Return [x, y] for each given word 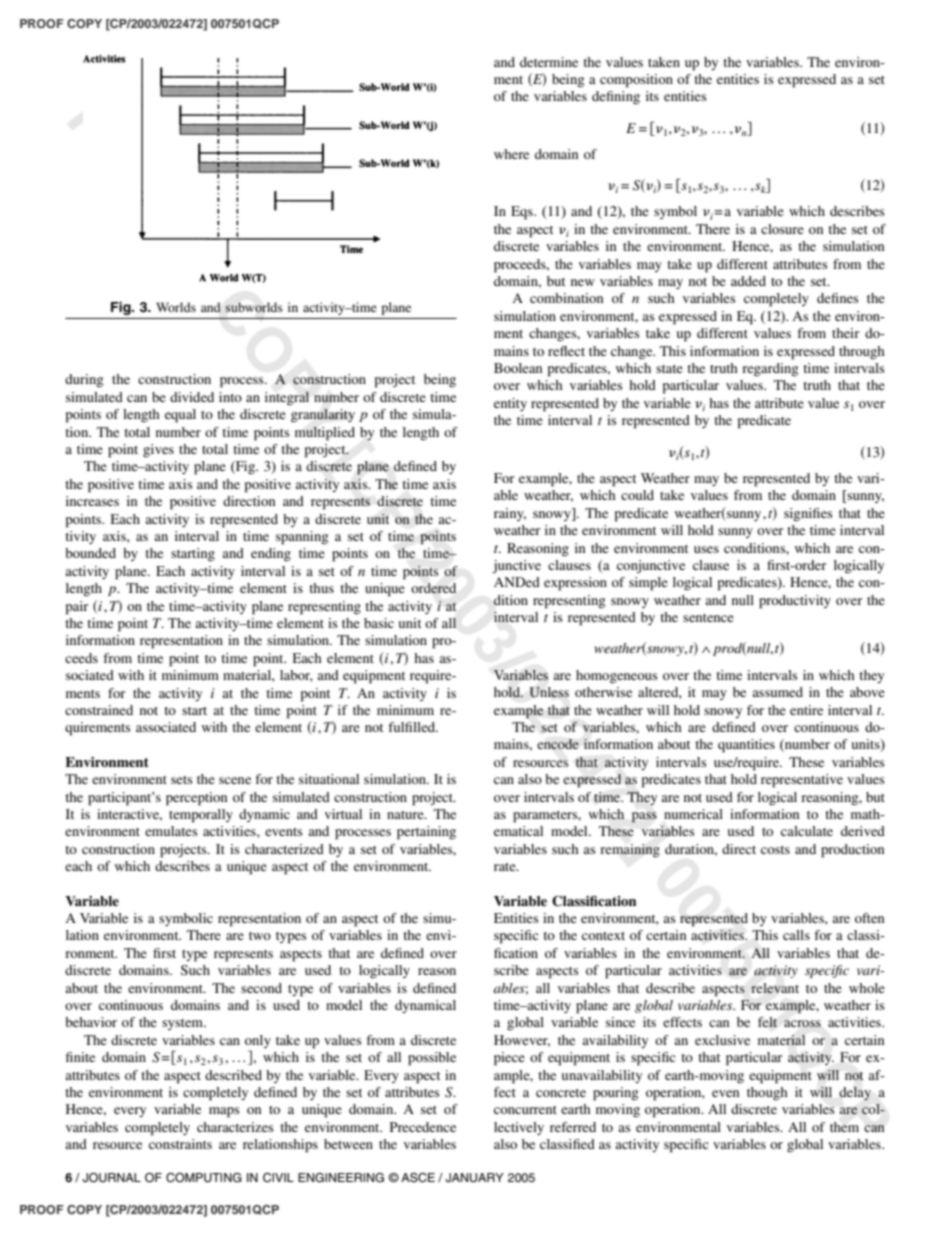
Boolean [518, 368]
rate [506, 867]
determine [549, 62]
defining [616, 97]
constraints [180, 1144]
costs [775, 850]
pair [77, 608]
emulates [171, 831]
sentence [708, 618]
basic [379, 623]
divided [192, 397]
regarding [770, 370]
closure [782, 229]
